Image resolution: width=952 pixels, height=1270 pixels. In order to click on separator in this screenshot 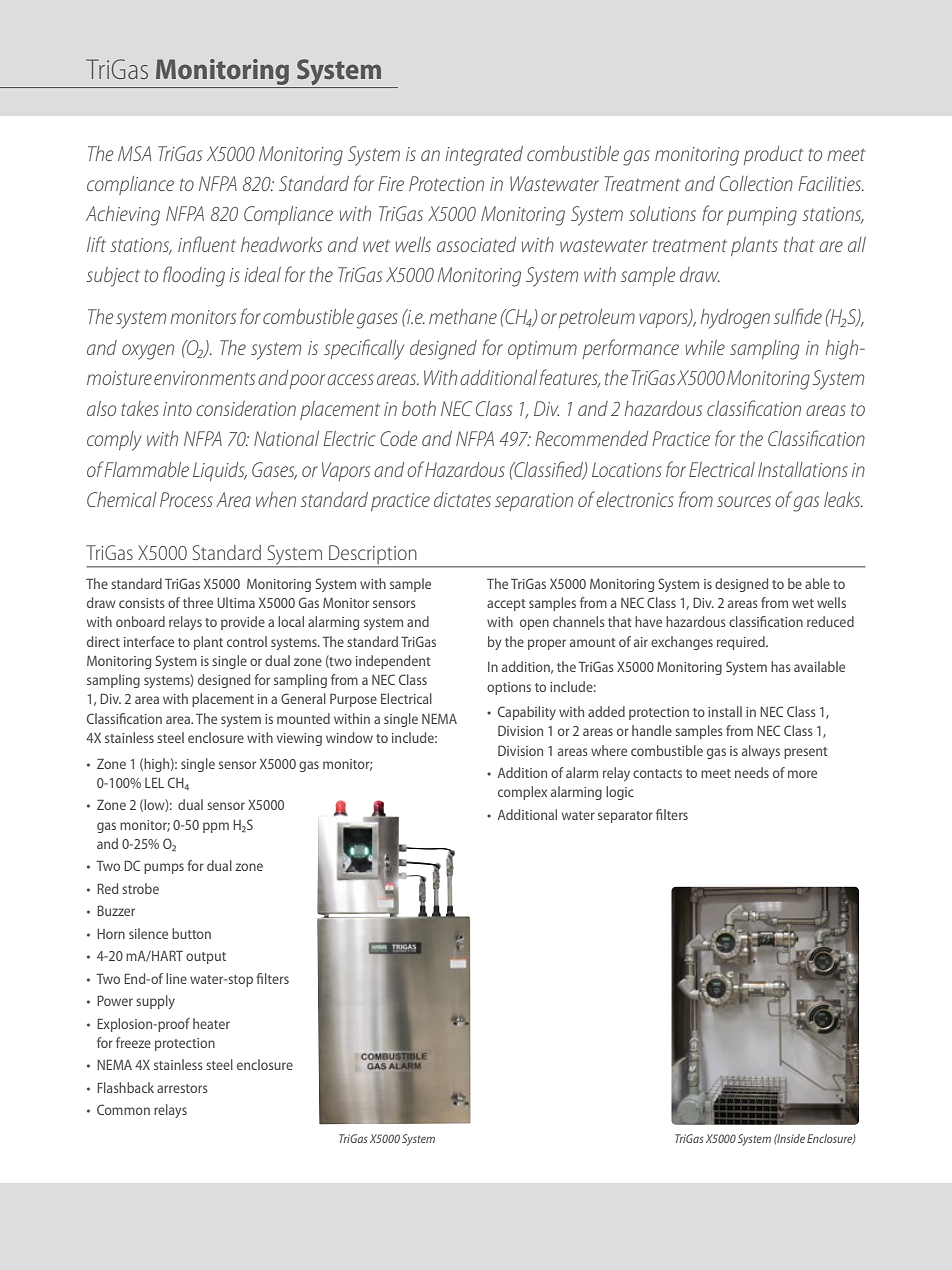, I will do `click(625, 817)`.
